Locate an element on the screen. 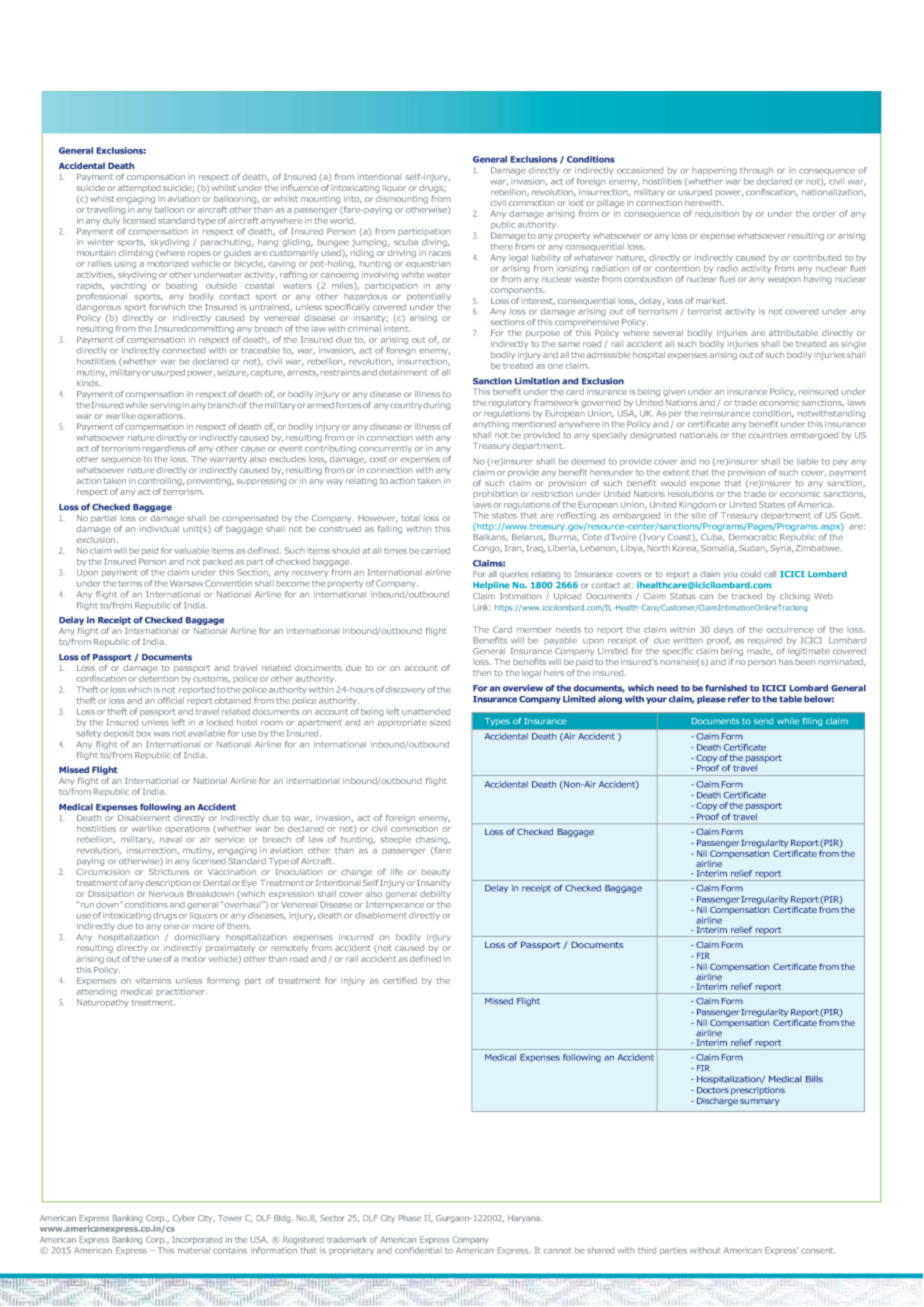  practitioner is located at coordinates (182, 992).
